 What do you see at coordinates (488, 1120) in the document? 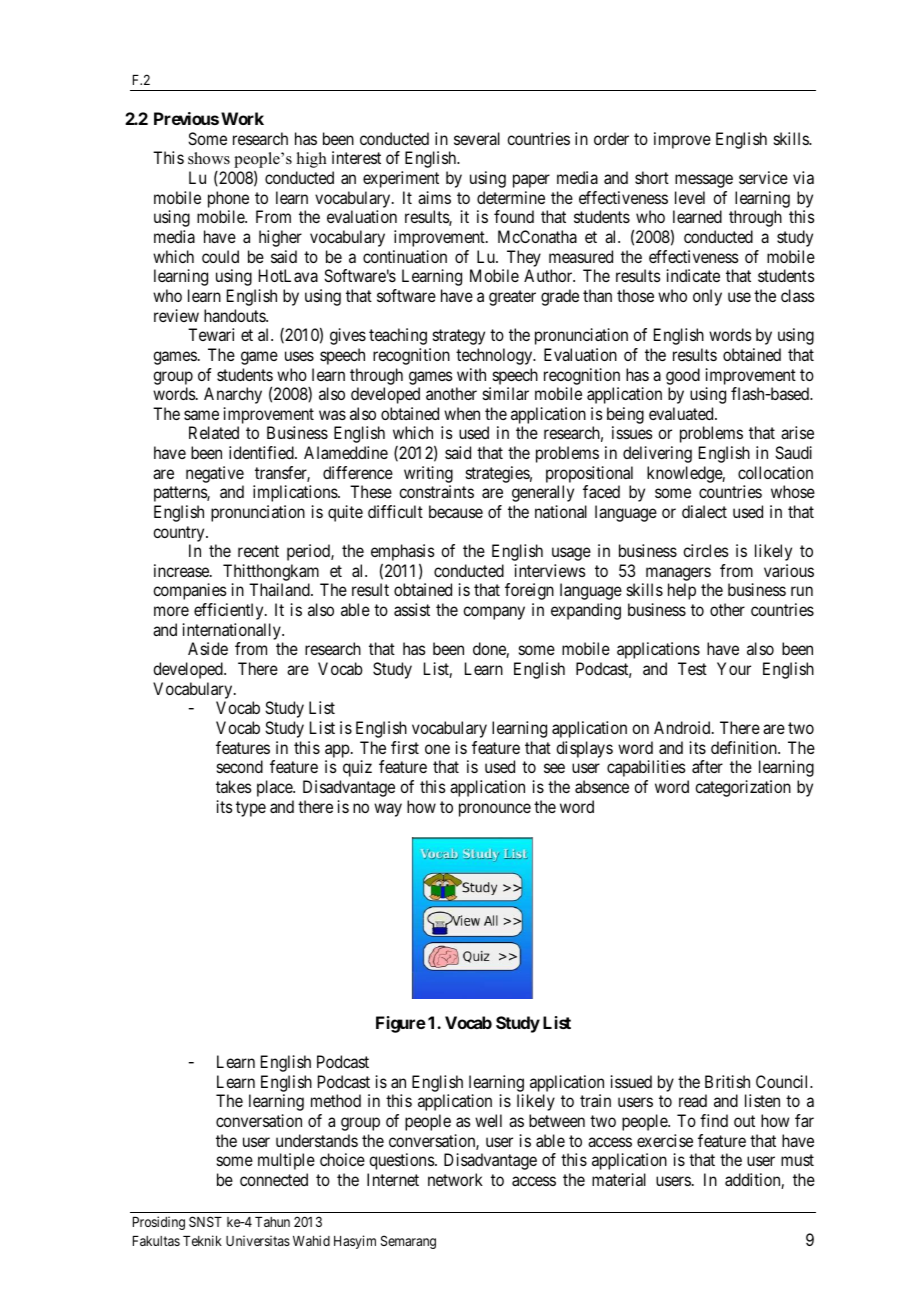
I see `well` at bounding box center [488, 1120].
